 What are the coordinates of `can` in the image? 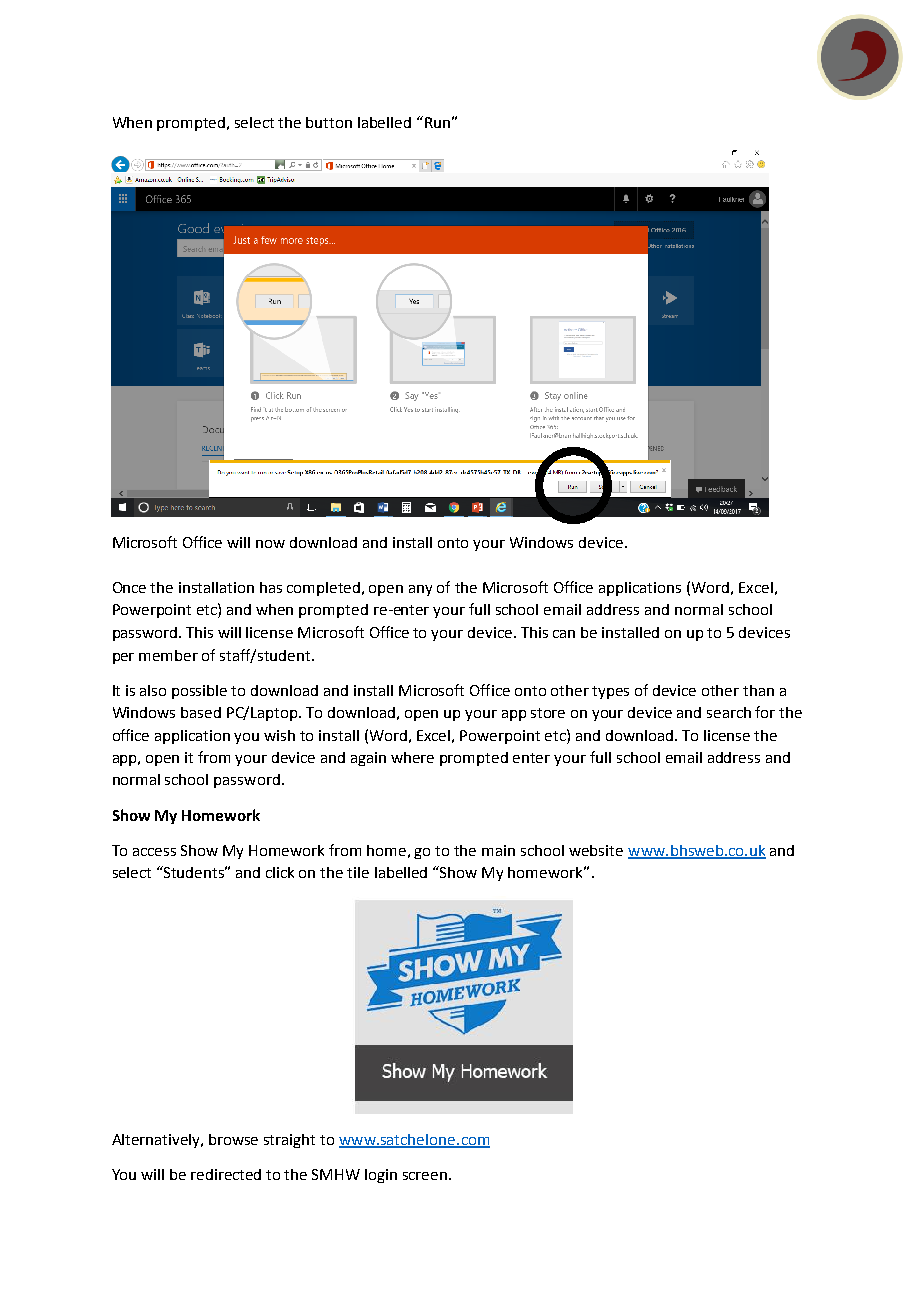 It's located at (564, 634).
